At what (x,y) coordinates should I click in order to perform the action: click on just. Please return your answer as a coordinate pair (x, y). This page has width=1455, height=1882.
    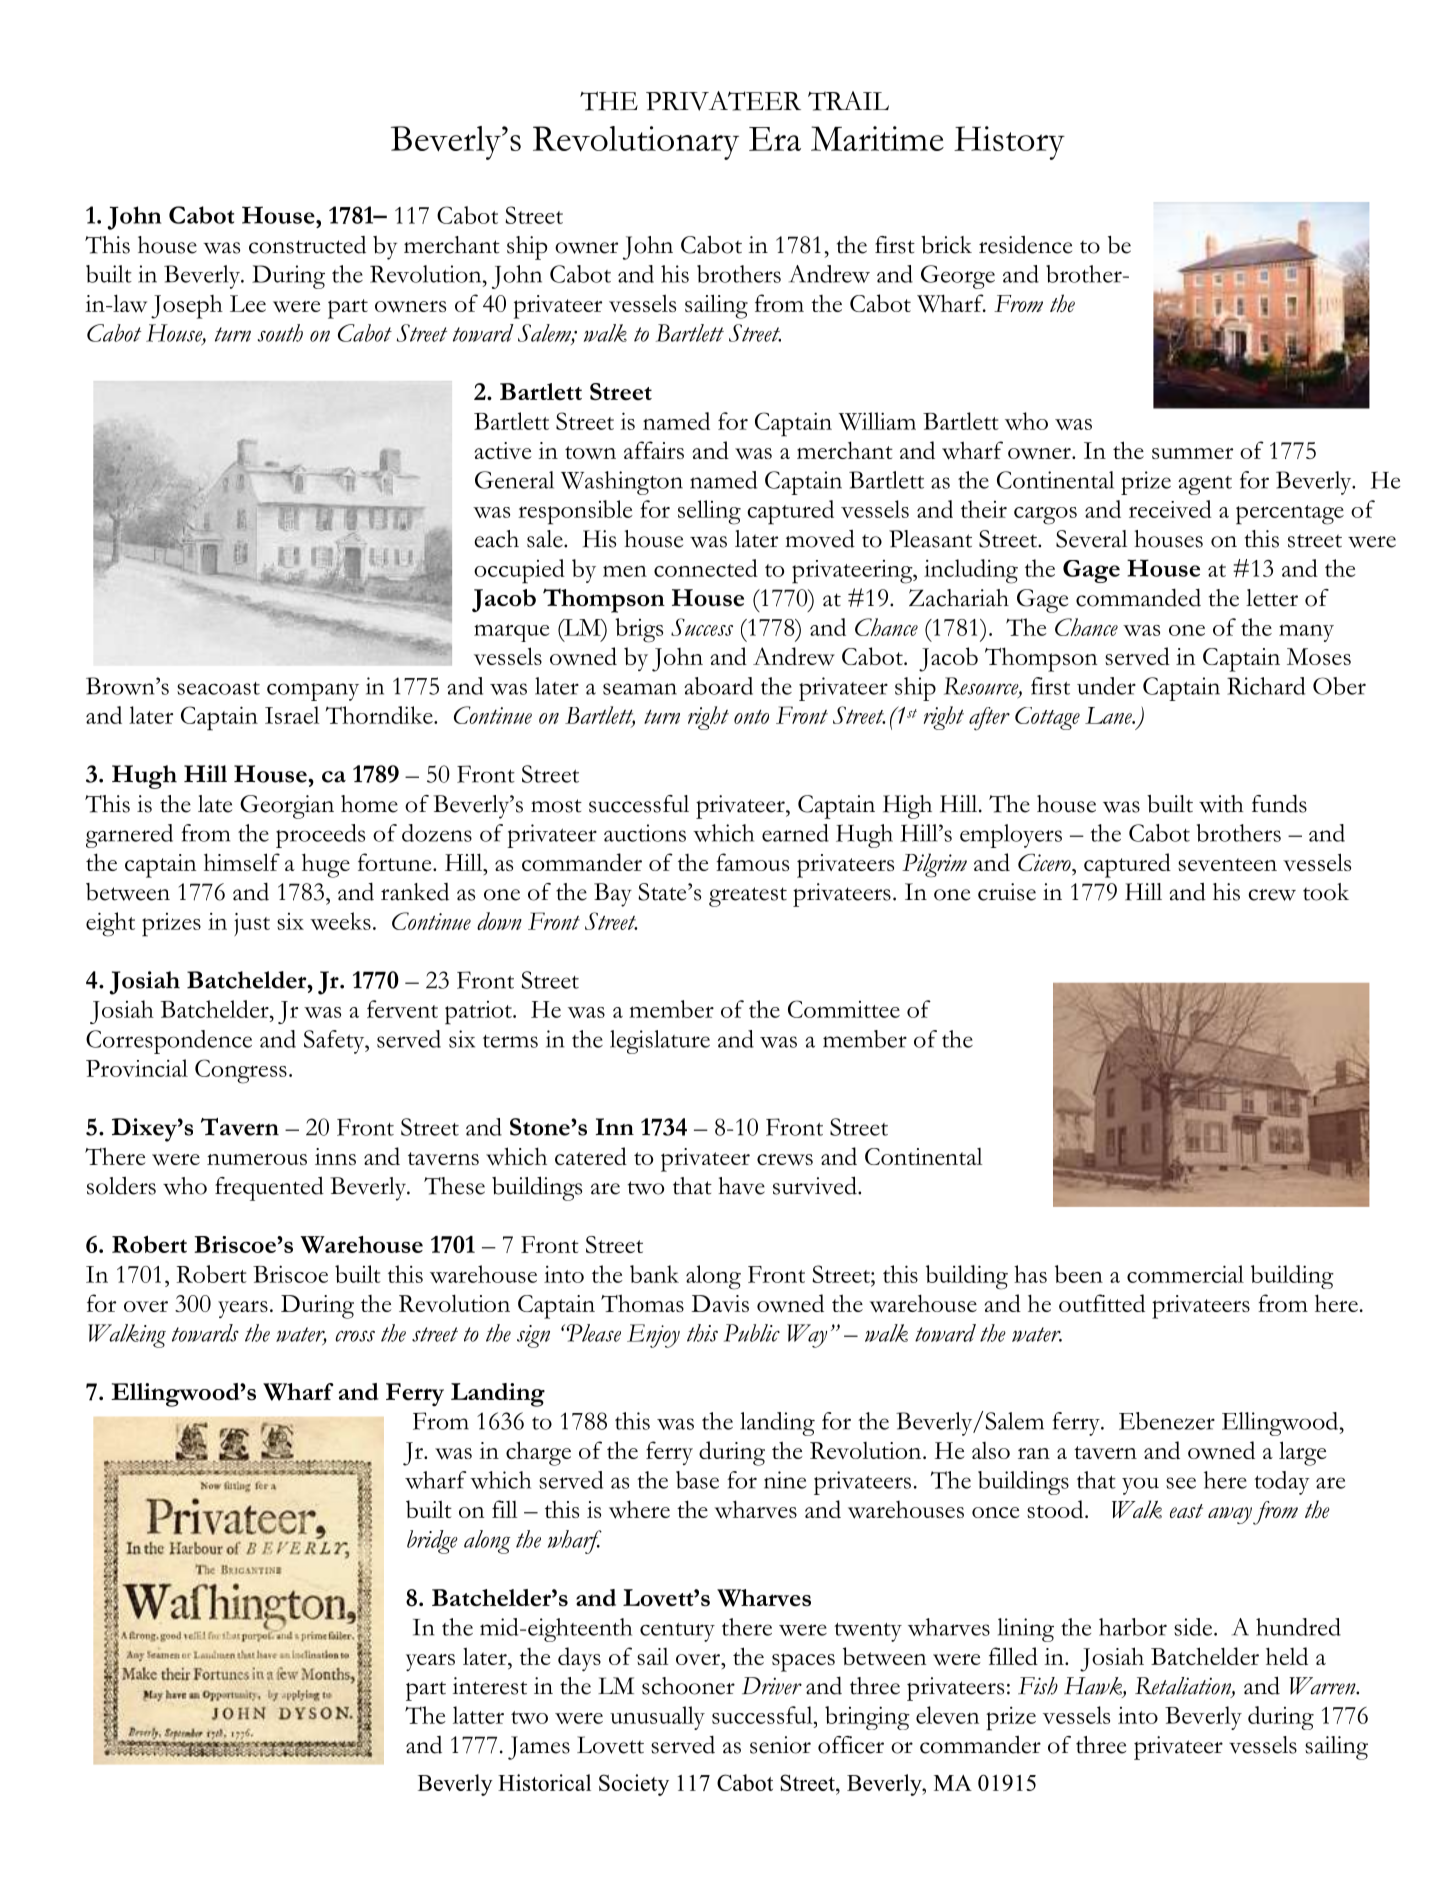
    Looking at the image, I should click on (252, 924).
